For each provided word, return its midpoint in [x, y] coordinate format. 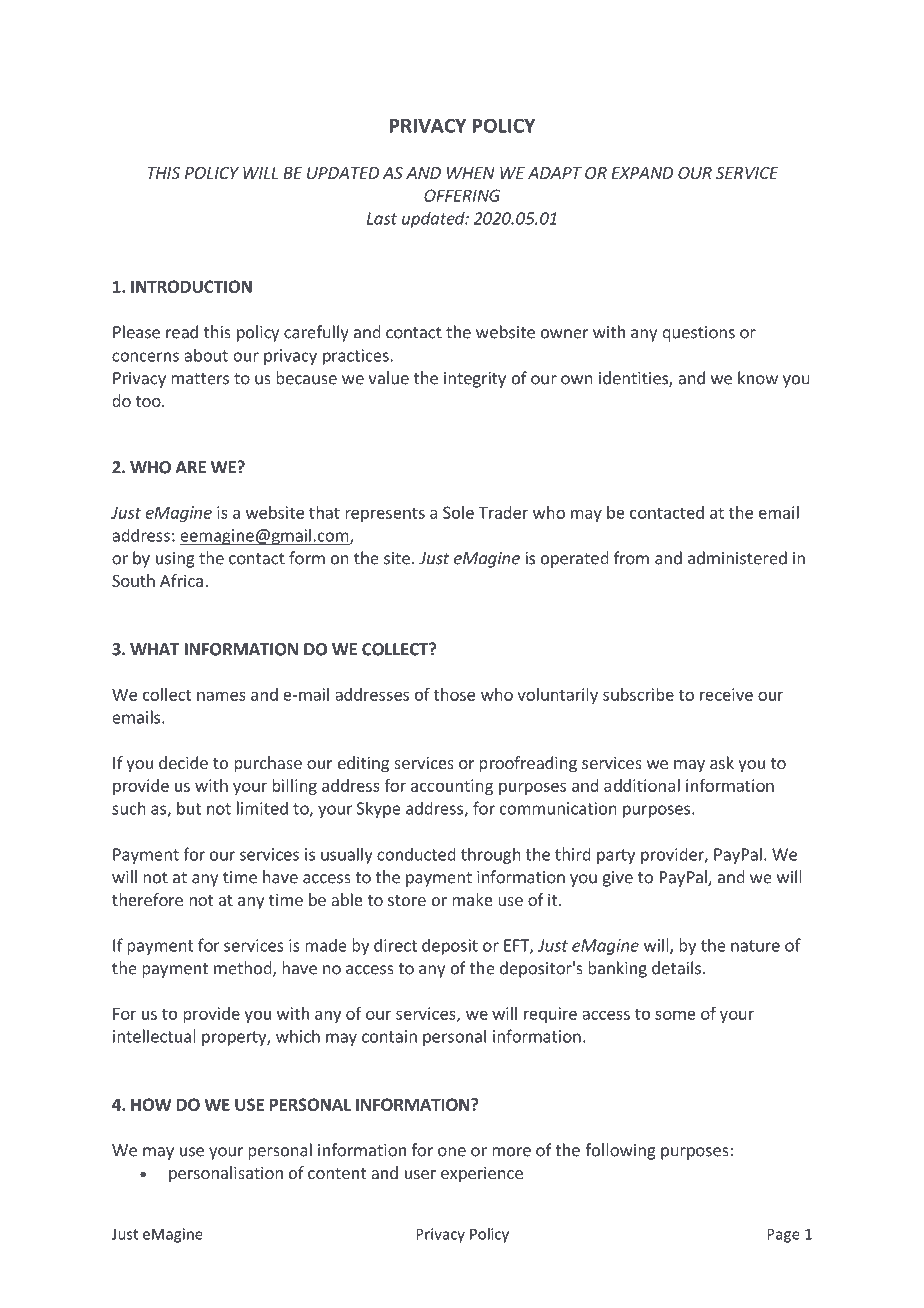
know [758, 378]
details [676, 968]
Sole [458, 512]
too [149, 401]
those [454, 694]
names [221, 696]
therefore [147, 899]
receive [726, 694]
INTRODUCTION [191, 286]
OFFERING [462, 195]
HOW [151, 1104]
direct [395, 945]
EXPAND [642, 173]
